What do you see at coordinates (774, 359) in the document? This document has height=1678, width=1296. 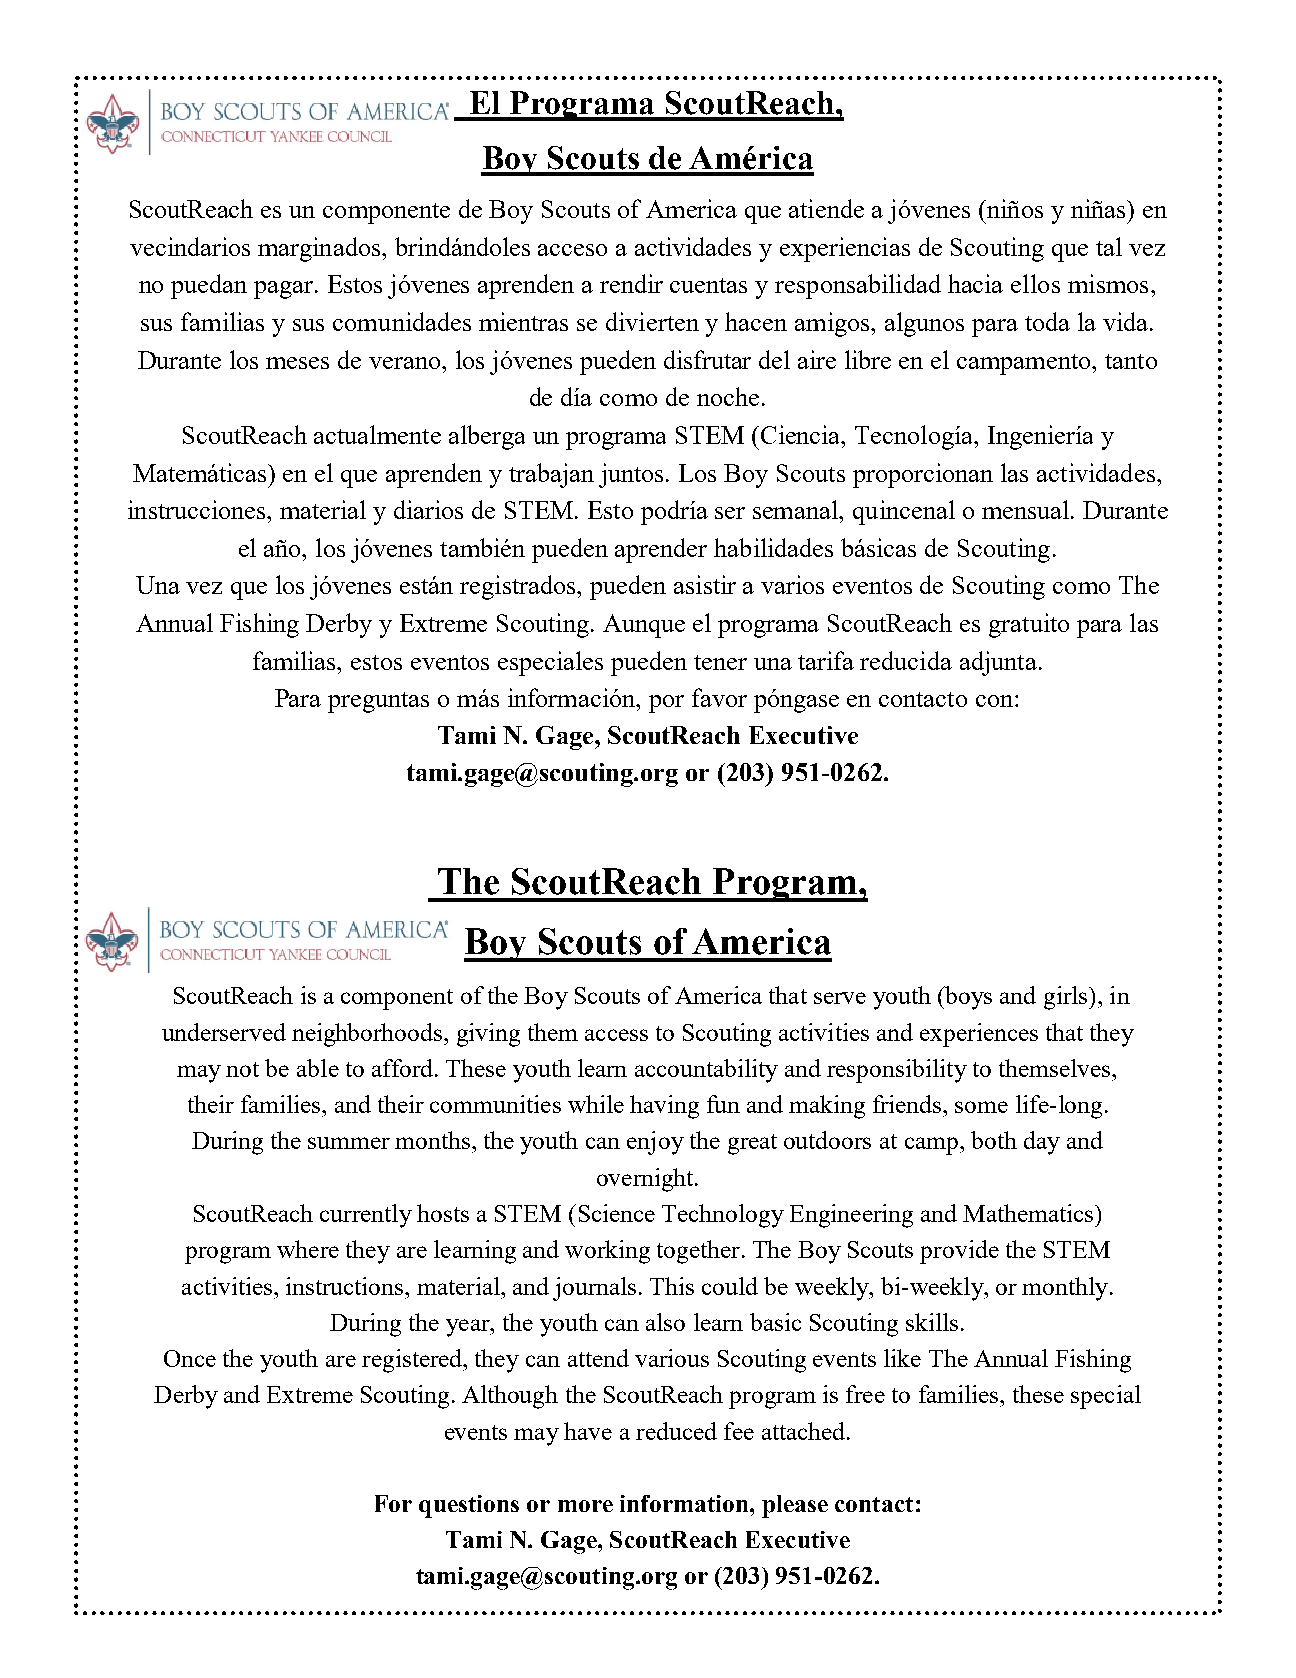 I see `del` at bounding box center [774, 359].
